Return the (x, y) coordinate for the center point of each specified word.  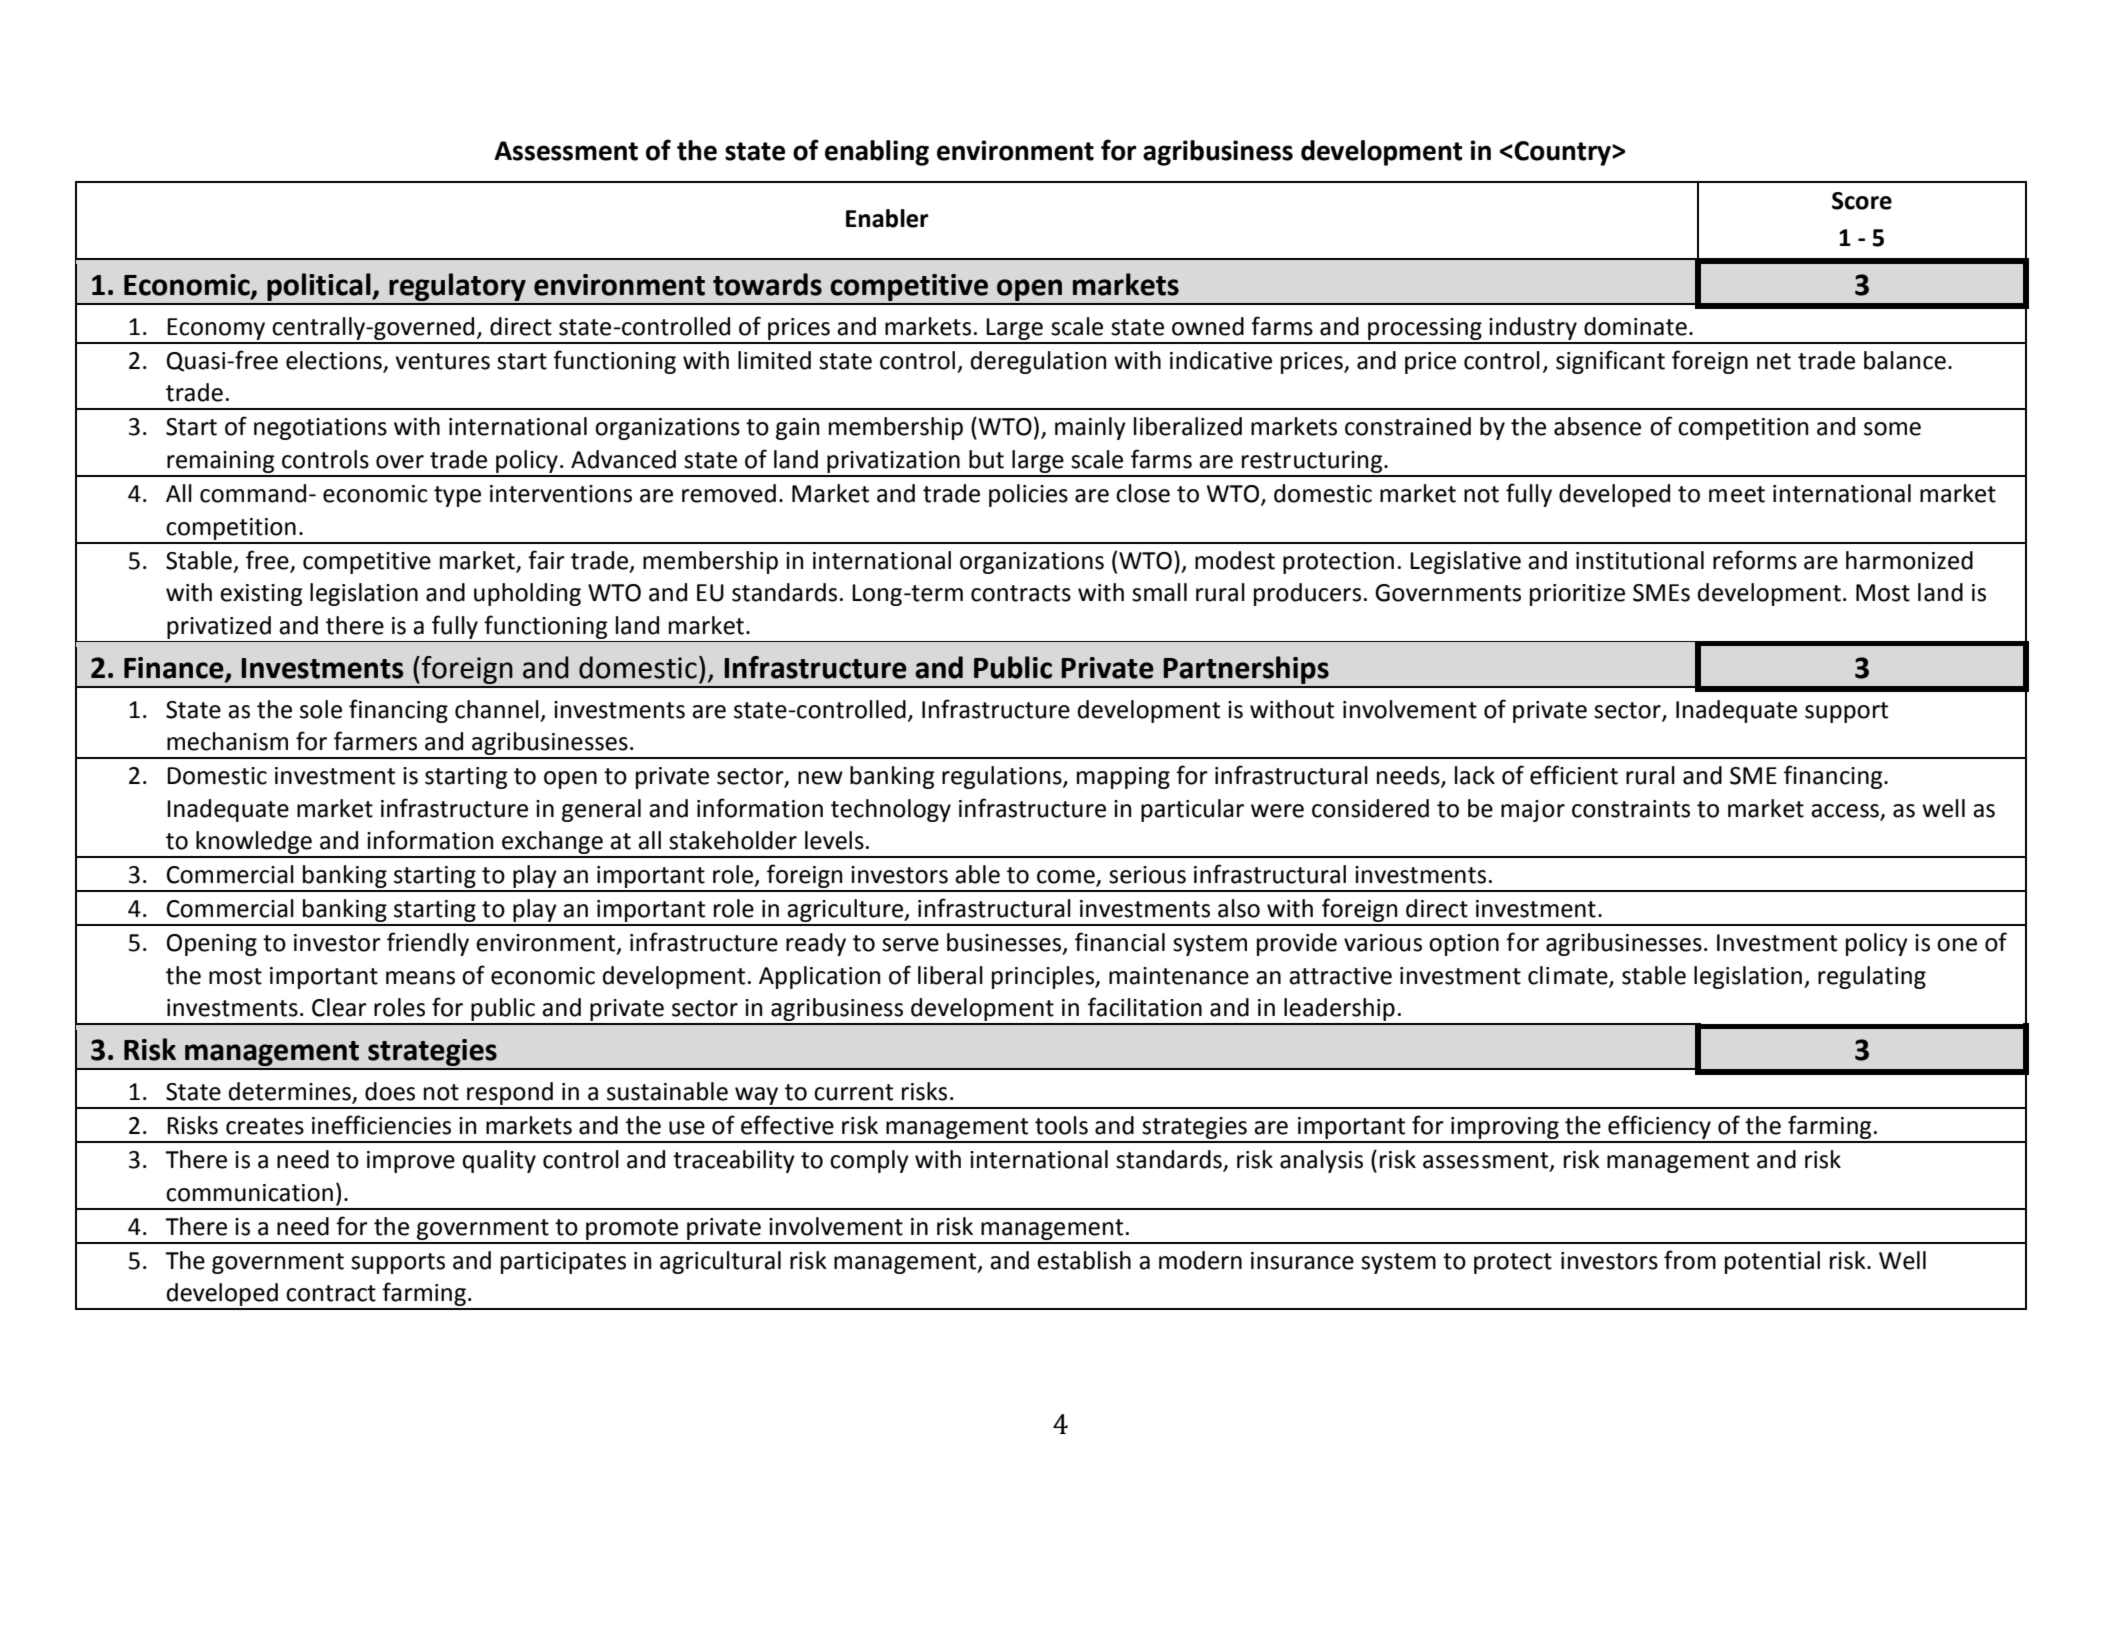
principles (1044, 977)
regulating (1872, 977)
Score (1862, 201)
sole (321, 709)
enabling (877, 153)
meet (1737, 494)
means (420, 978)
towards (767, 284)
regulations (1003, 777)
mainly (1090, 428)
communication (249, 1193)
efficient (1574, 775)
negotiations (320, 429)
